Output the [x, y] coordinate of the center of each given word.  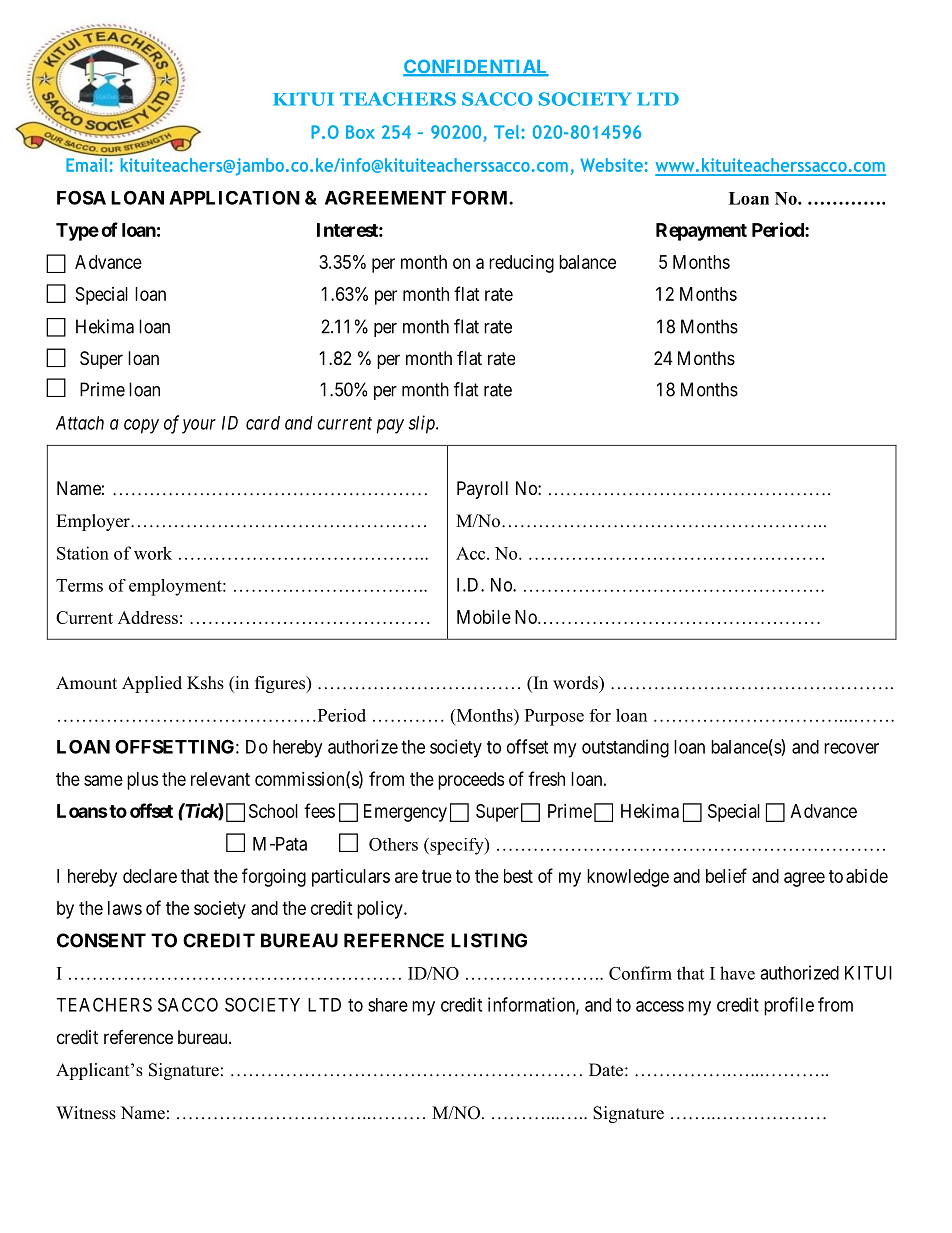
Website [612, 165]
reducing [521, 264]
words [576, 683]
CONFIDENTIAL [476, 67]
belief [726, 875]
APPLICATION [234, 198]
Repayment [701, 232]
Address [148, 617]
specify [457, 846]
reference [138, 1037]
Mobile [484, 617]
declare [150, 876]
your [199, 426]
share [388, 1005]
